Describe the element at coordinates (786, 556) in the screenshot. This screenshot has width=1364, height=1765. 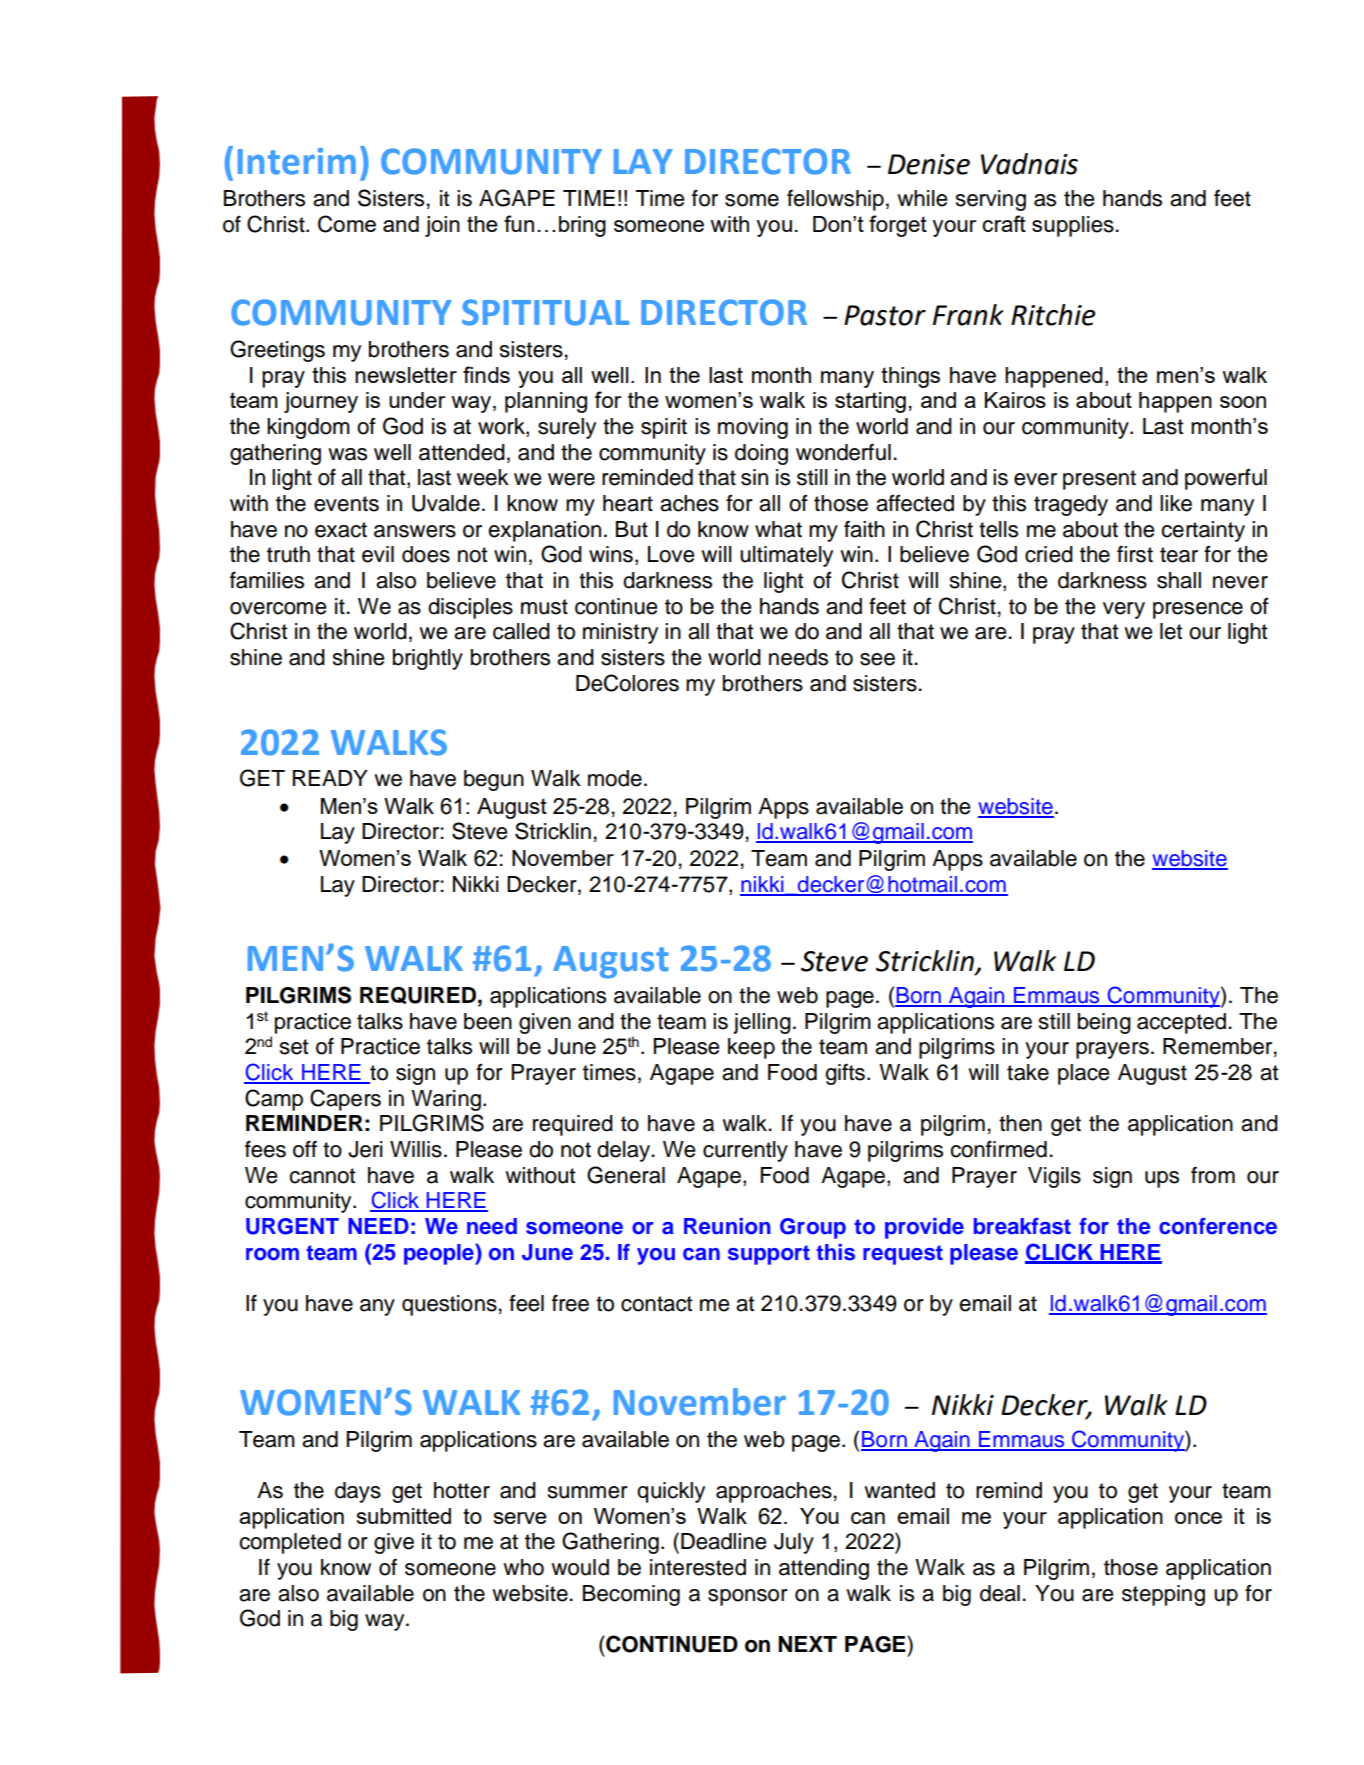
I see `ultimately` at that location.
